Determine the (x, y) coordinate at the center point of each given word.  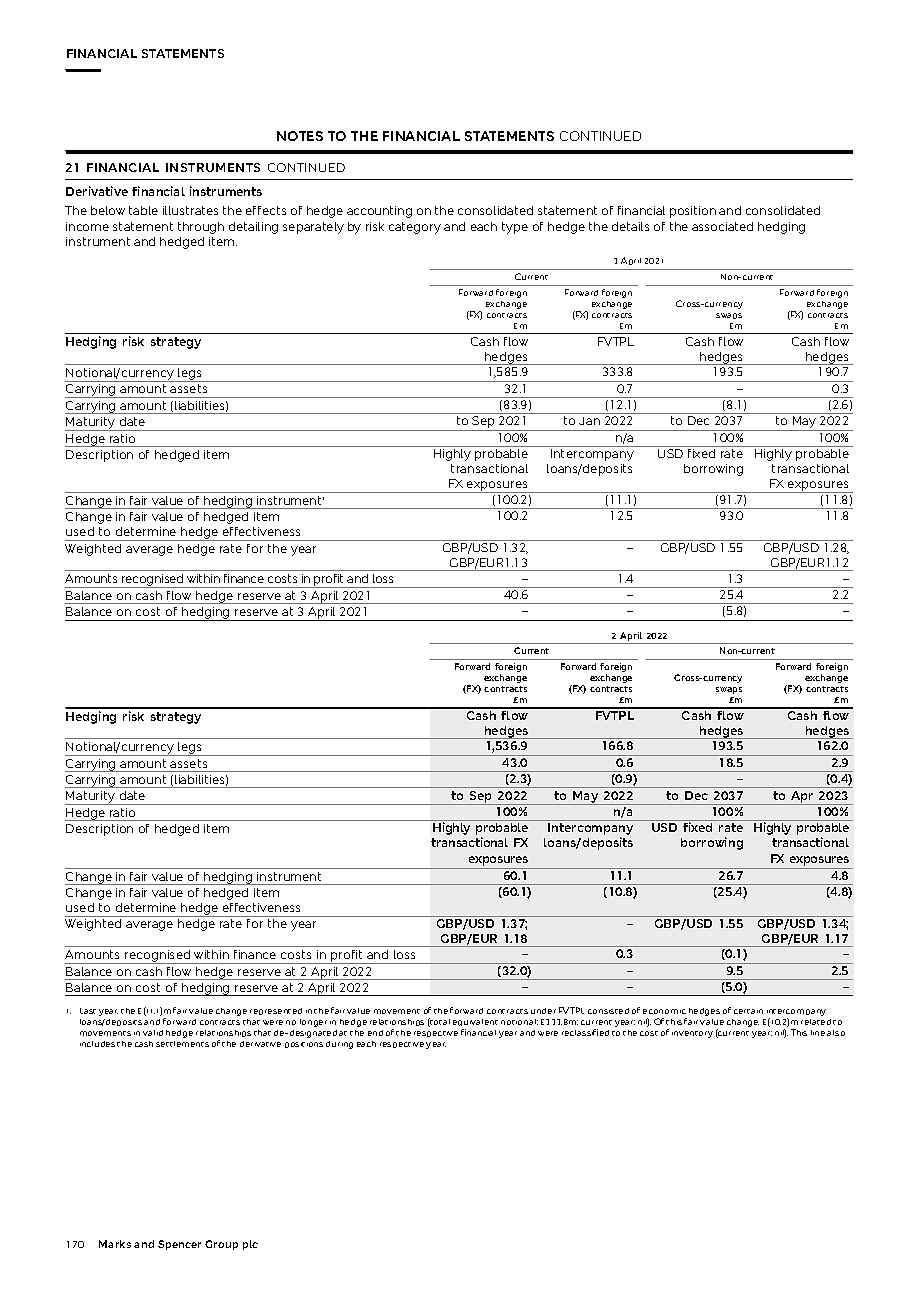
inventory (692, 1034)
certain (748, 1011)
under (543, 1011)
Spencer (179, 1245)
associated (722, 226)
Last (88, 1011)
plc (250, 1245)
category (415, 228)
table (143, 210)
